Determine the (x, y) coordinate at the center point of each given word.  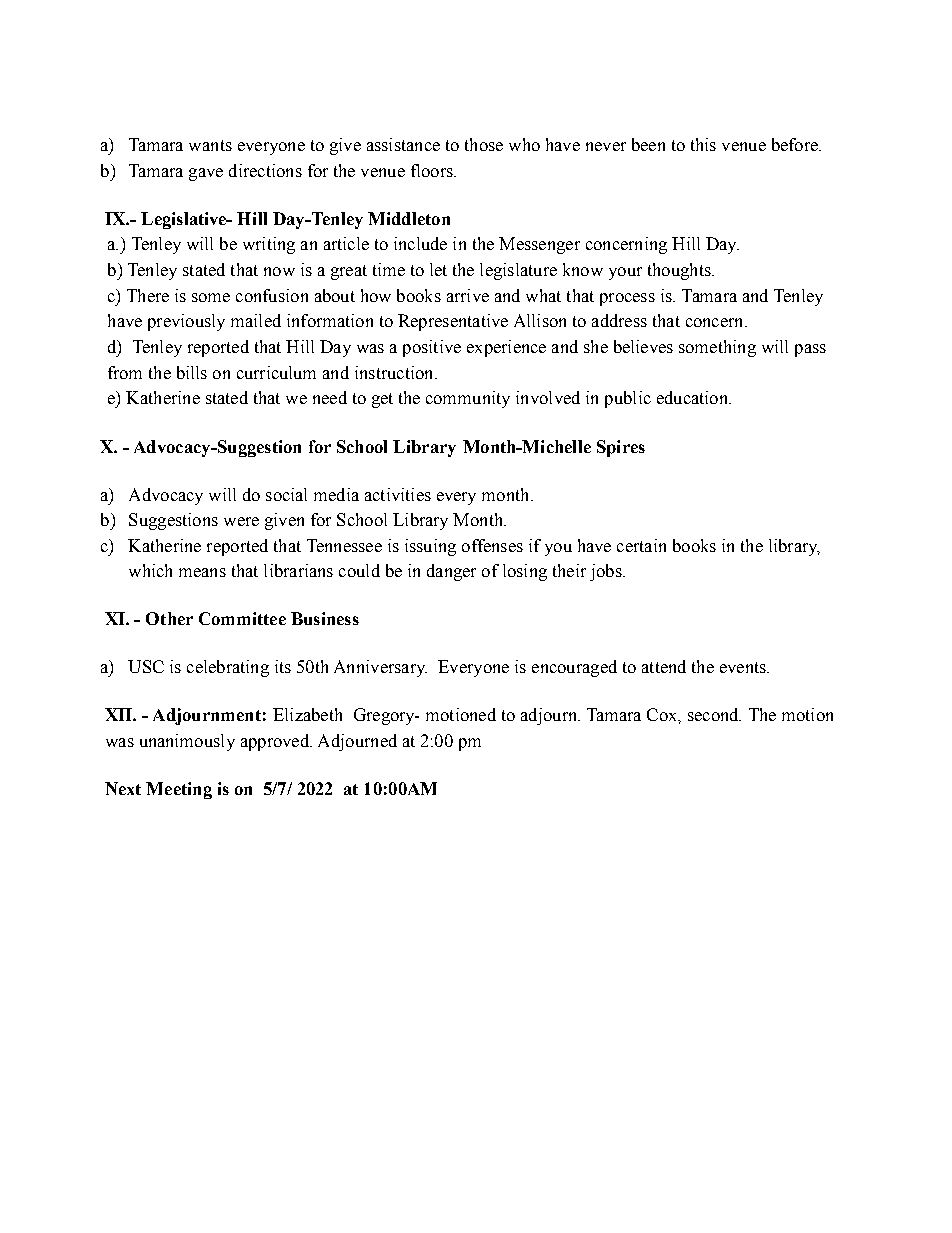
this (703, 144)
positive (432, 348)
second (714, 714)
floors (433, 170)
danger (451, 572)
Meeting (179, 790)
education (693, 397)
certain (641, 545)
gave (206, 174)
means (202, 572)
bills (192, 372)
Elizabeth (307, 714)
